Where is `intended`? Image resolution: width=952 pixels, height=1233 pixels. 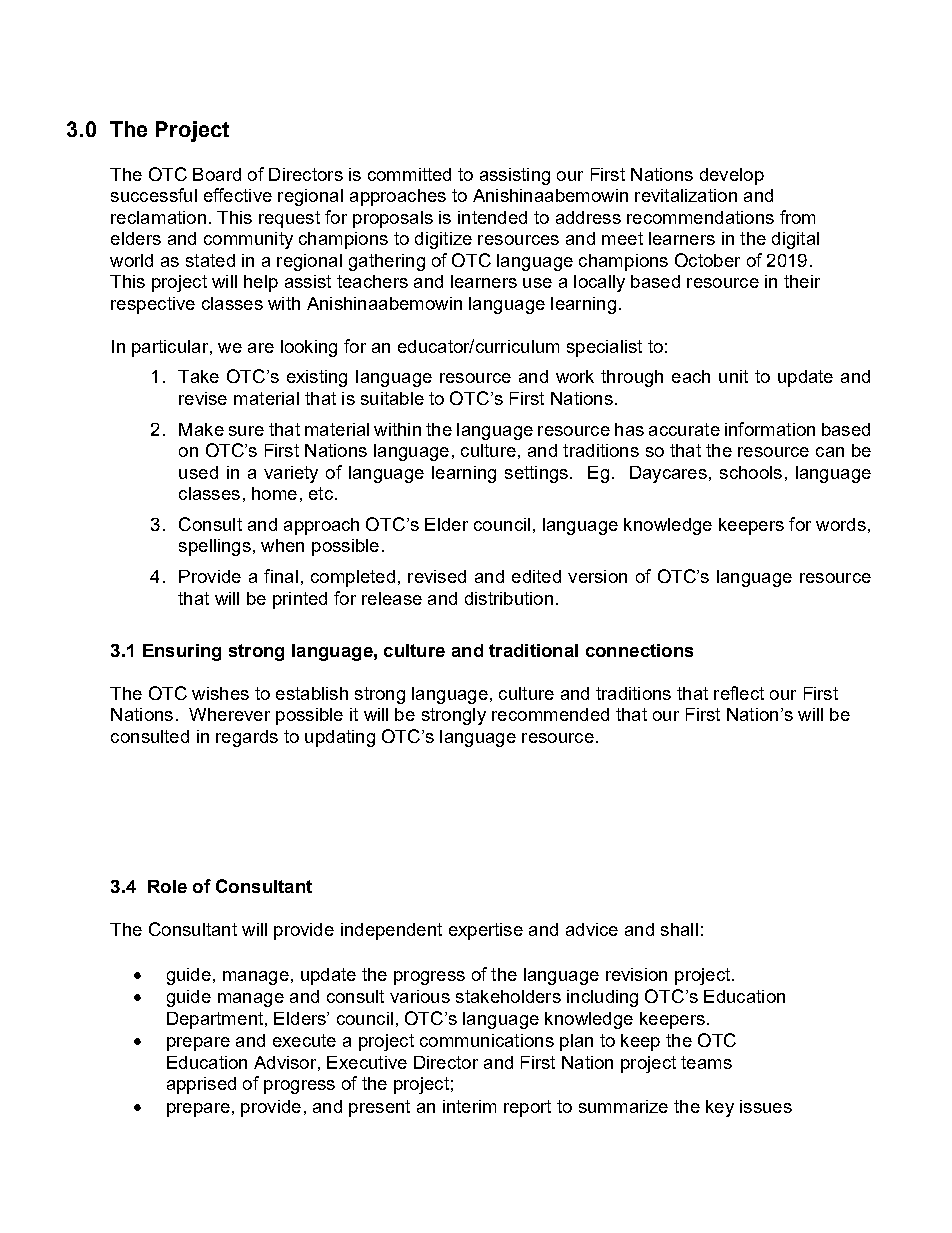 intended is located at coordinates (492, 217).
